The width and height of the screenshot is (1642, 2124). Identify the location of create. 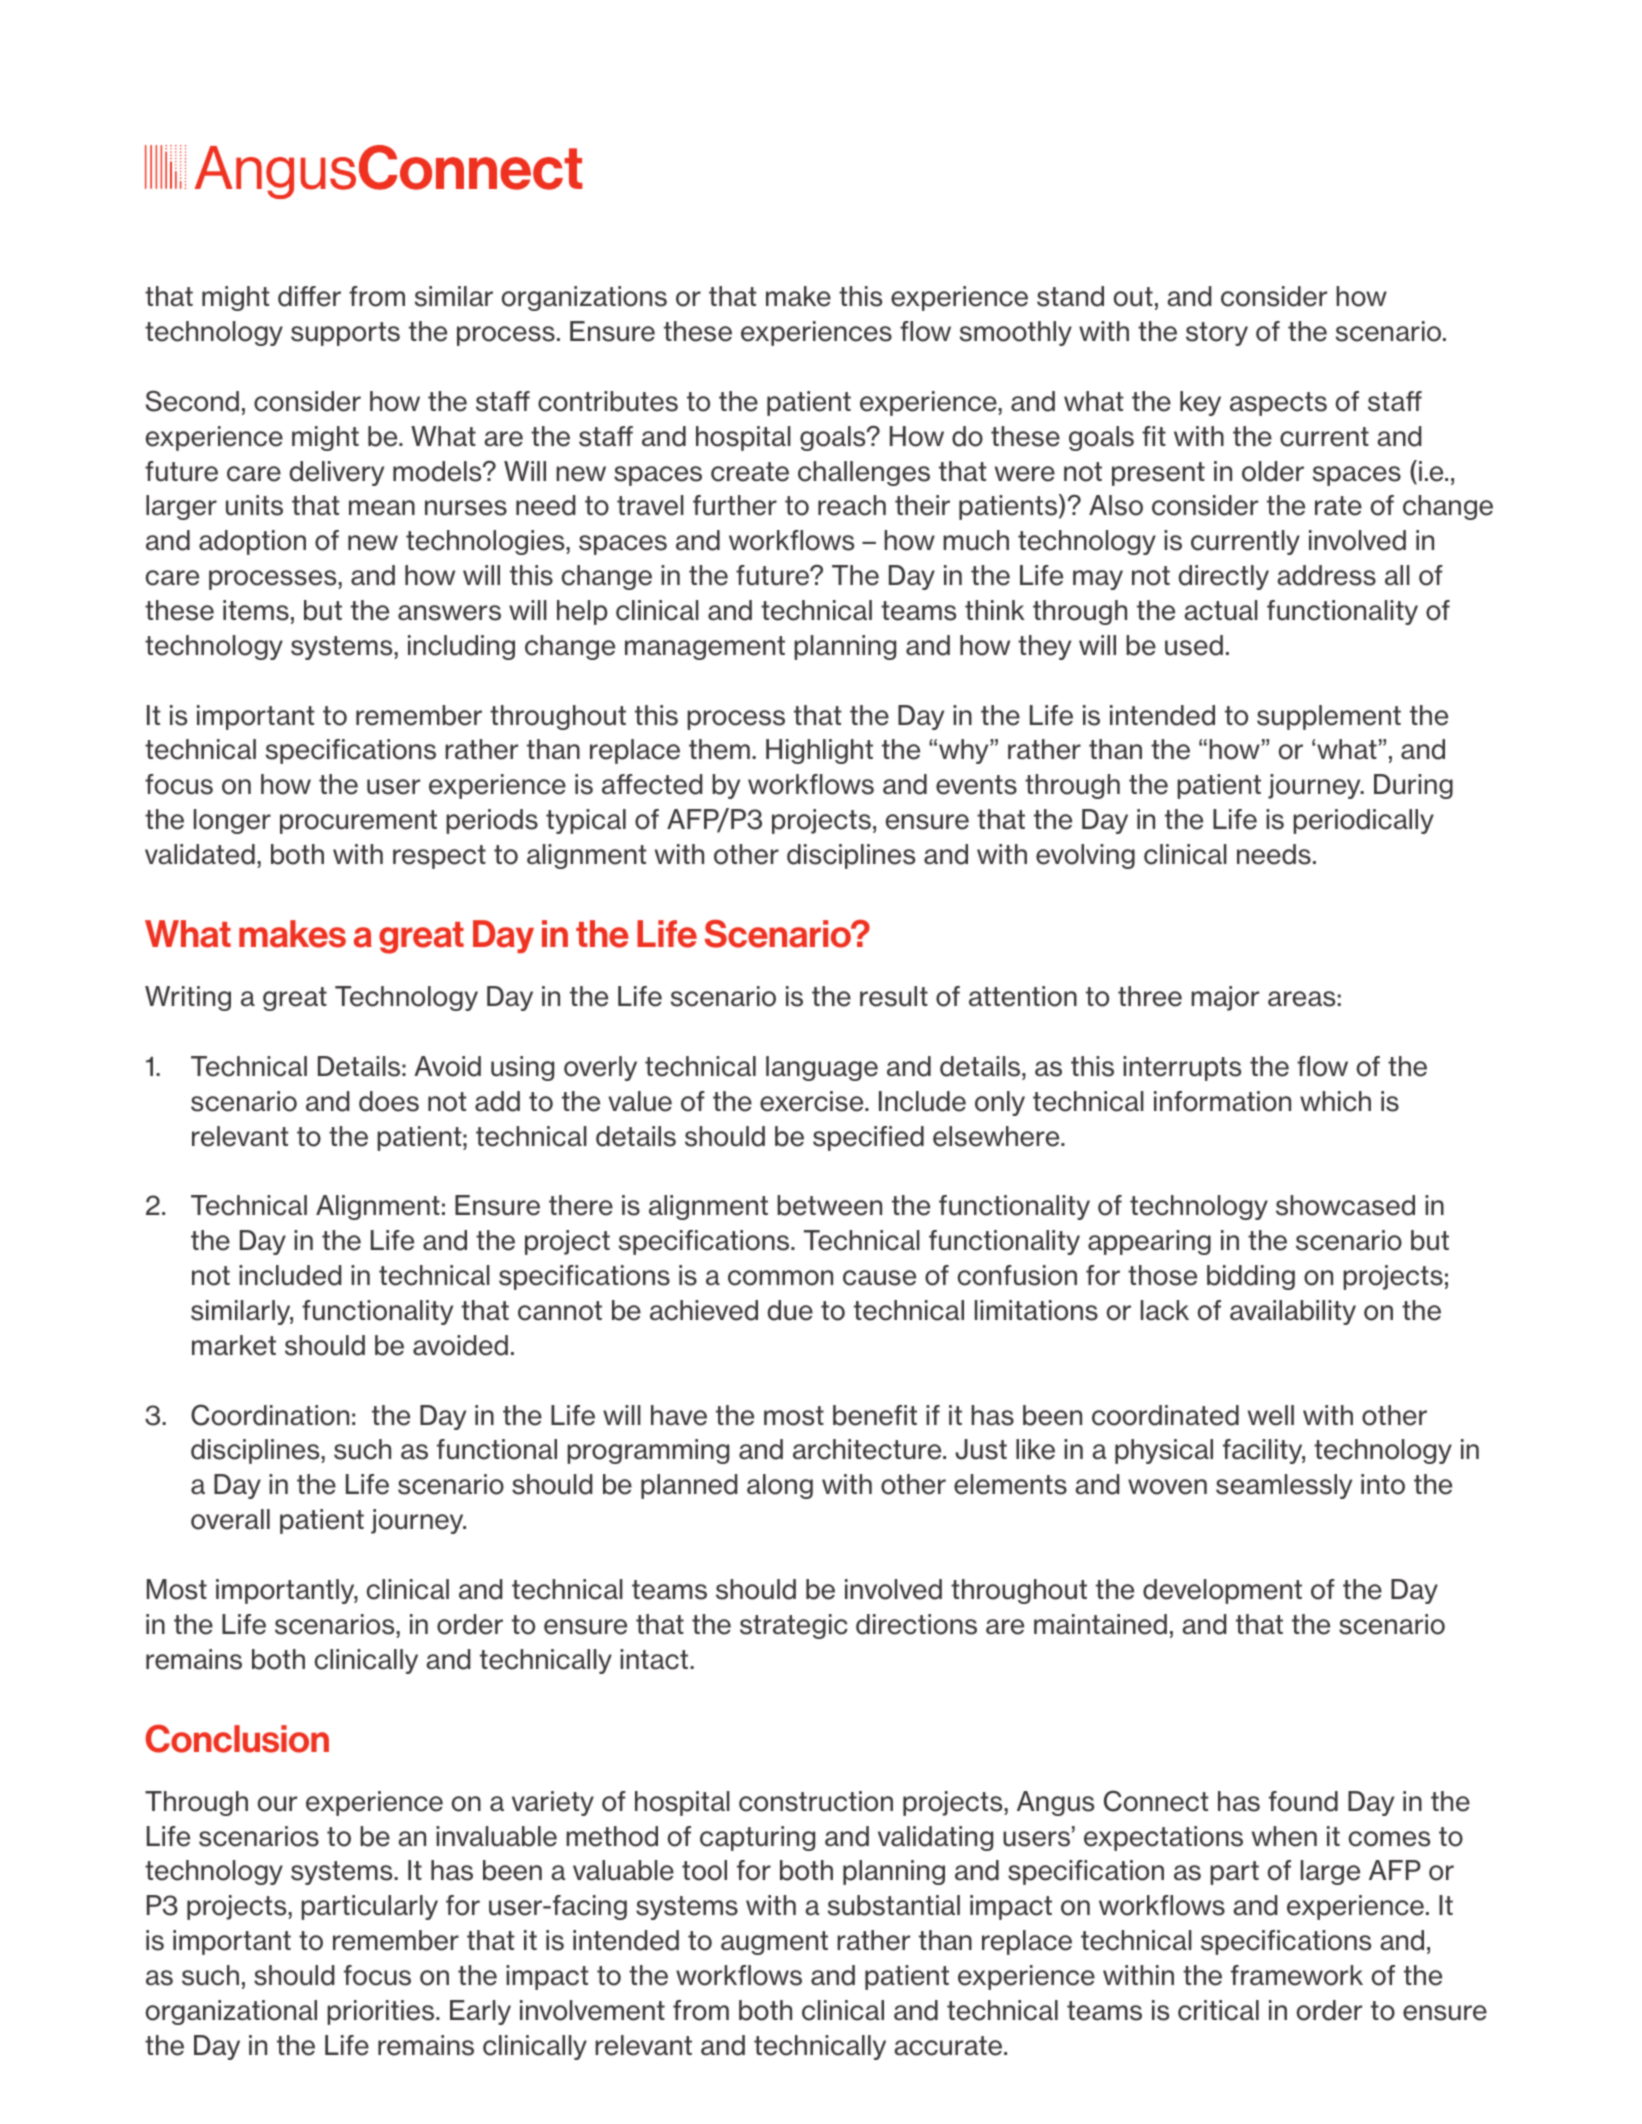
(750, 472).
